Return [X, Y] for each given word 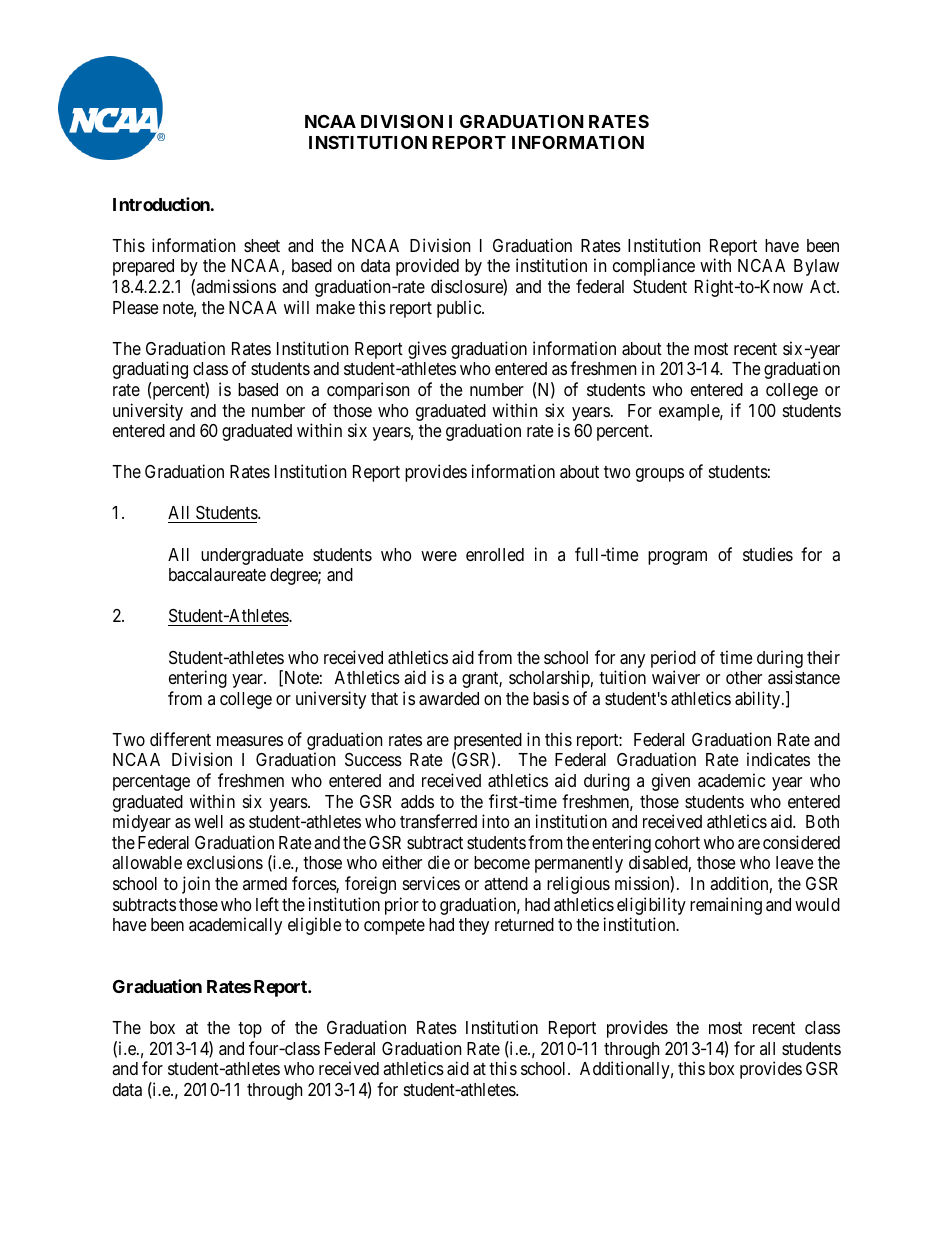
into [495, 821]
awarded [449, 699]
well [208, 821]
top [250, 1030]
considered [801, 842]
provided [427, 267]
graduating [150, 370]
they [474, 926]
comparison [368, 391]
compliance [654, 267]
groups [660, 475]
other [744, 677]
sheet [262, 245]
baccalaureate [217, 575]
